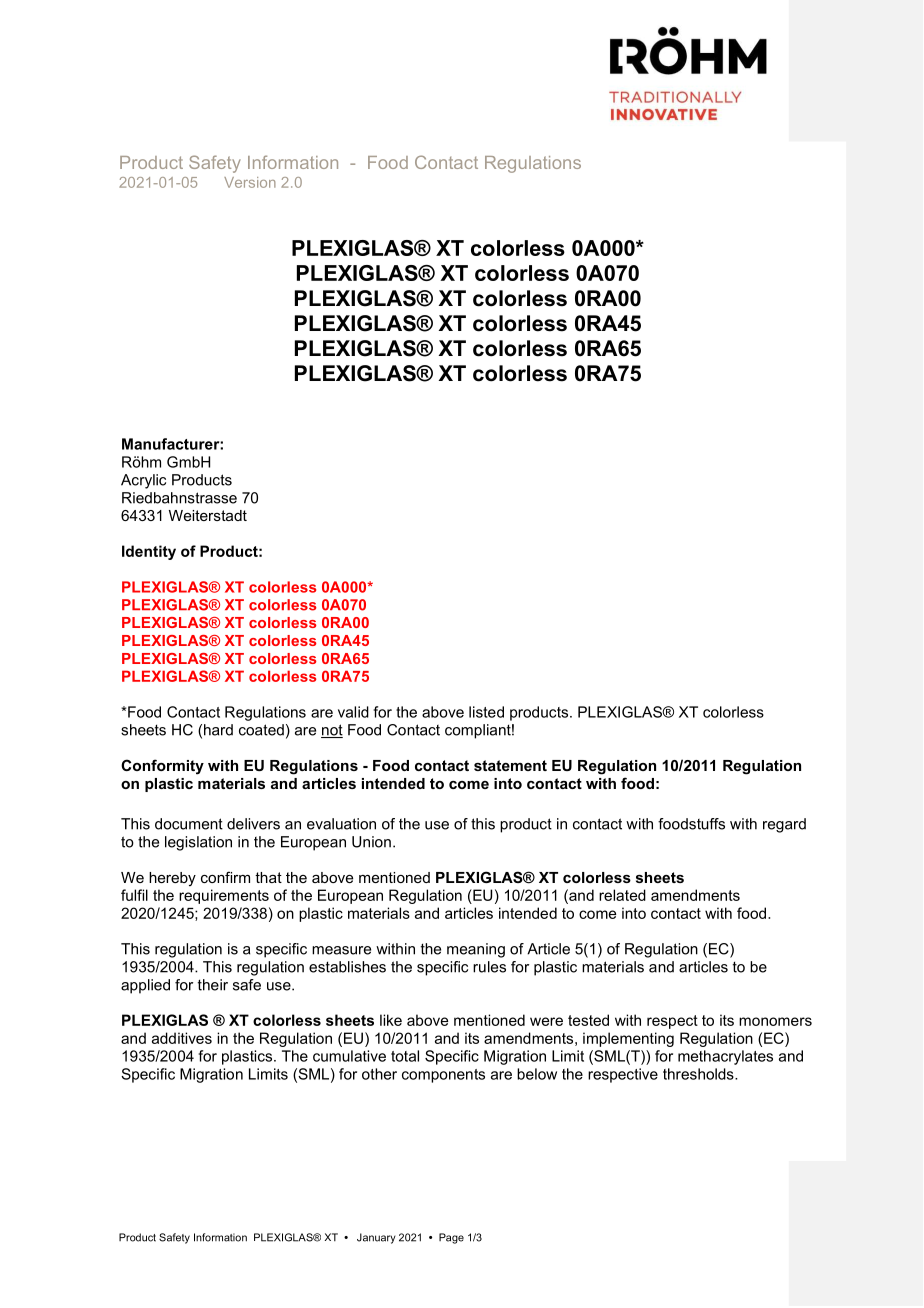  I want to click on valid, so click(353, 712).
